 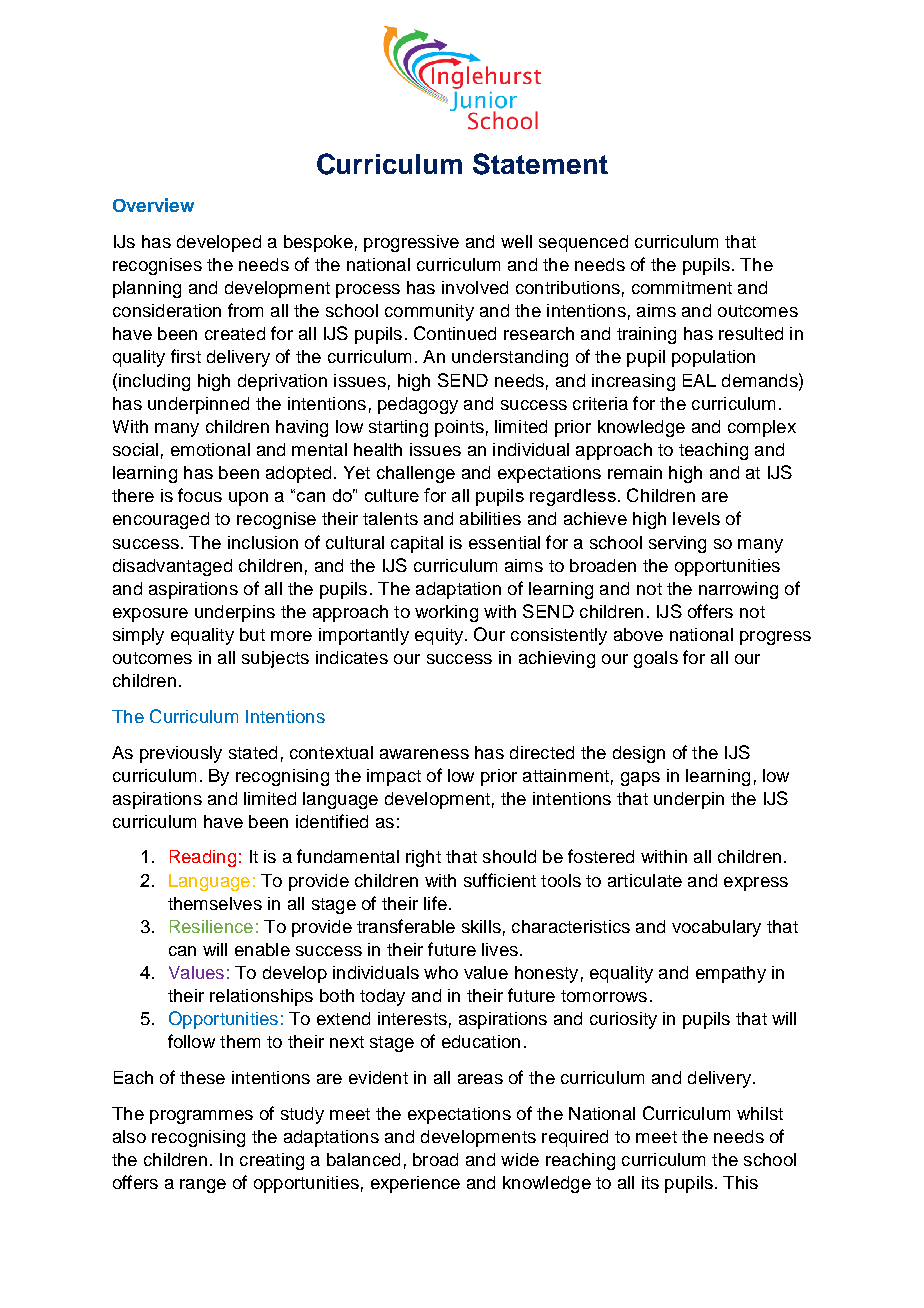 I want to click on range, so click(x=203, y=1186).
